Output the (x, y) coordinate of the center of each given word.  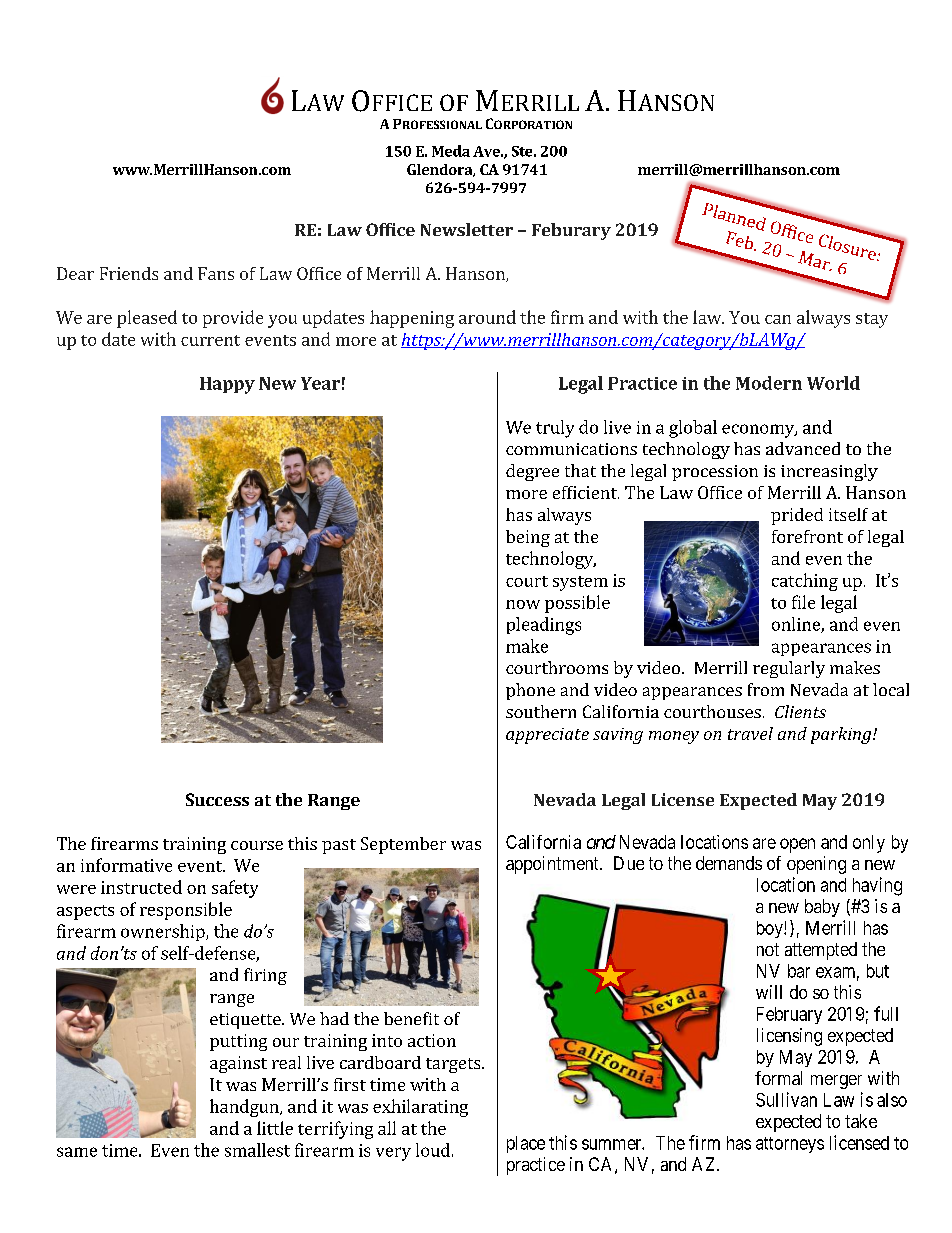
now (523, 604)
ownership (164, 932)
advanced (803, 448)
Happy (227, 385)
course (257, 845)
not (768, 949)
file (803, 602)
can (778, 319)
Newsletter (467, 229)
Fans (216, 273)
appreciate (547, 736)
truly (555, 429)
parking (842, 735)
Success (217, 799)
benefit (411, 1018)
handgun (245, 1108)
